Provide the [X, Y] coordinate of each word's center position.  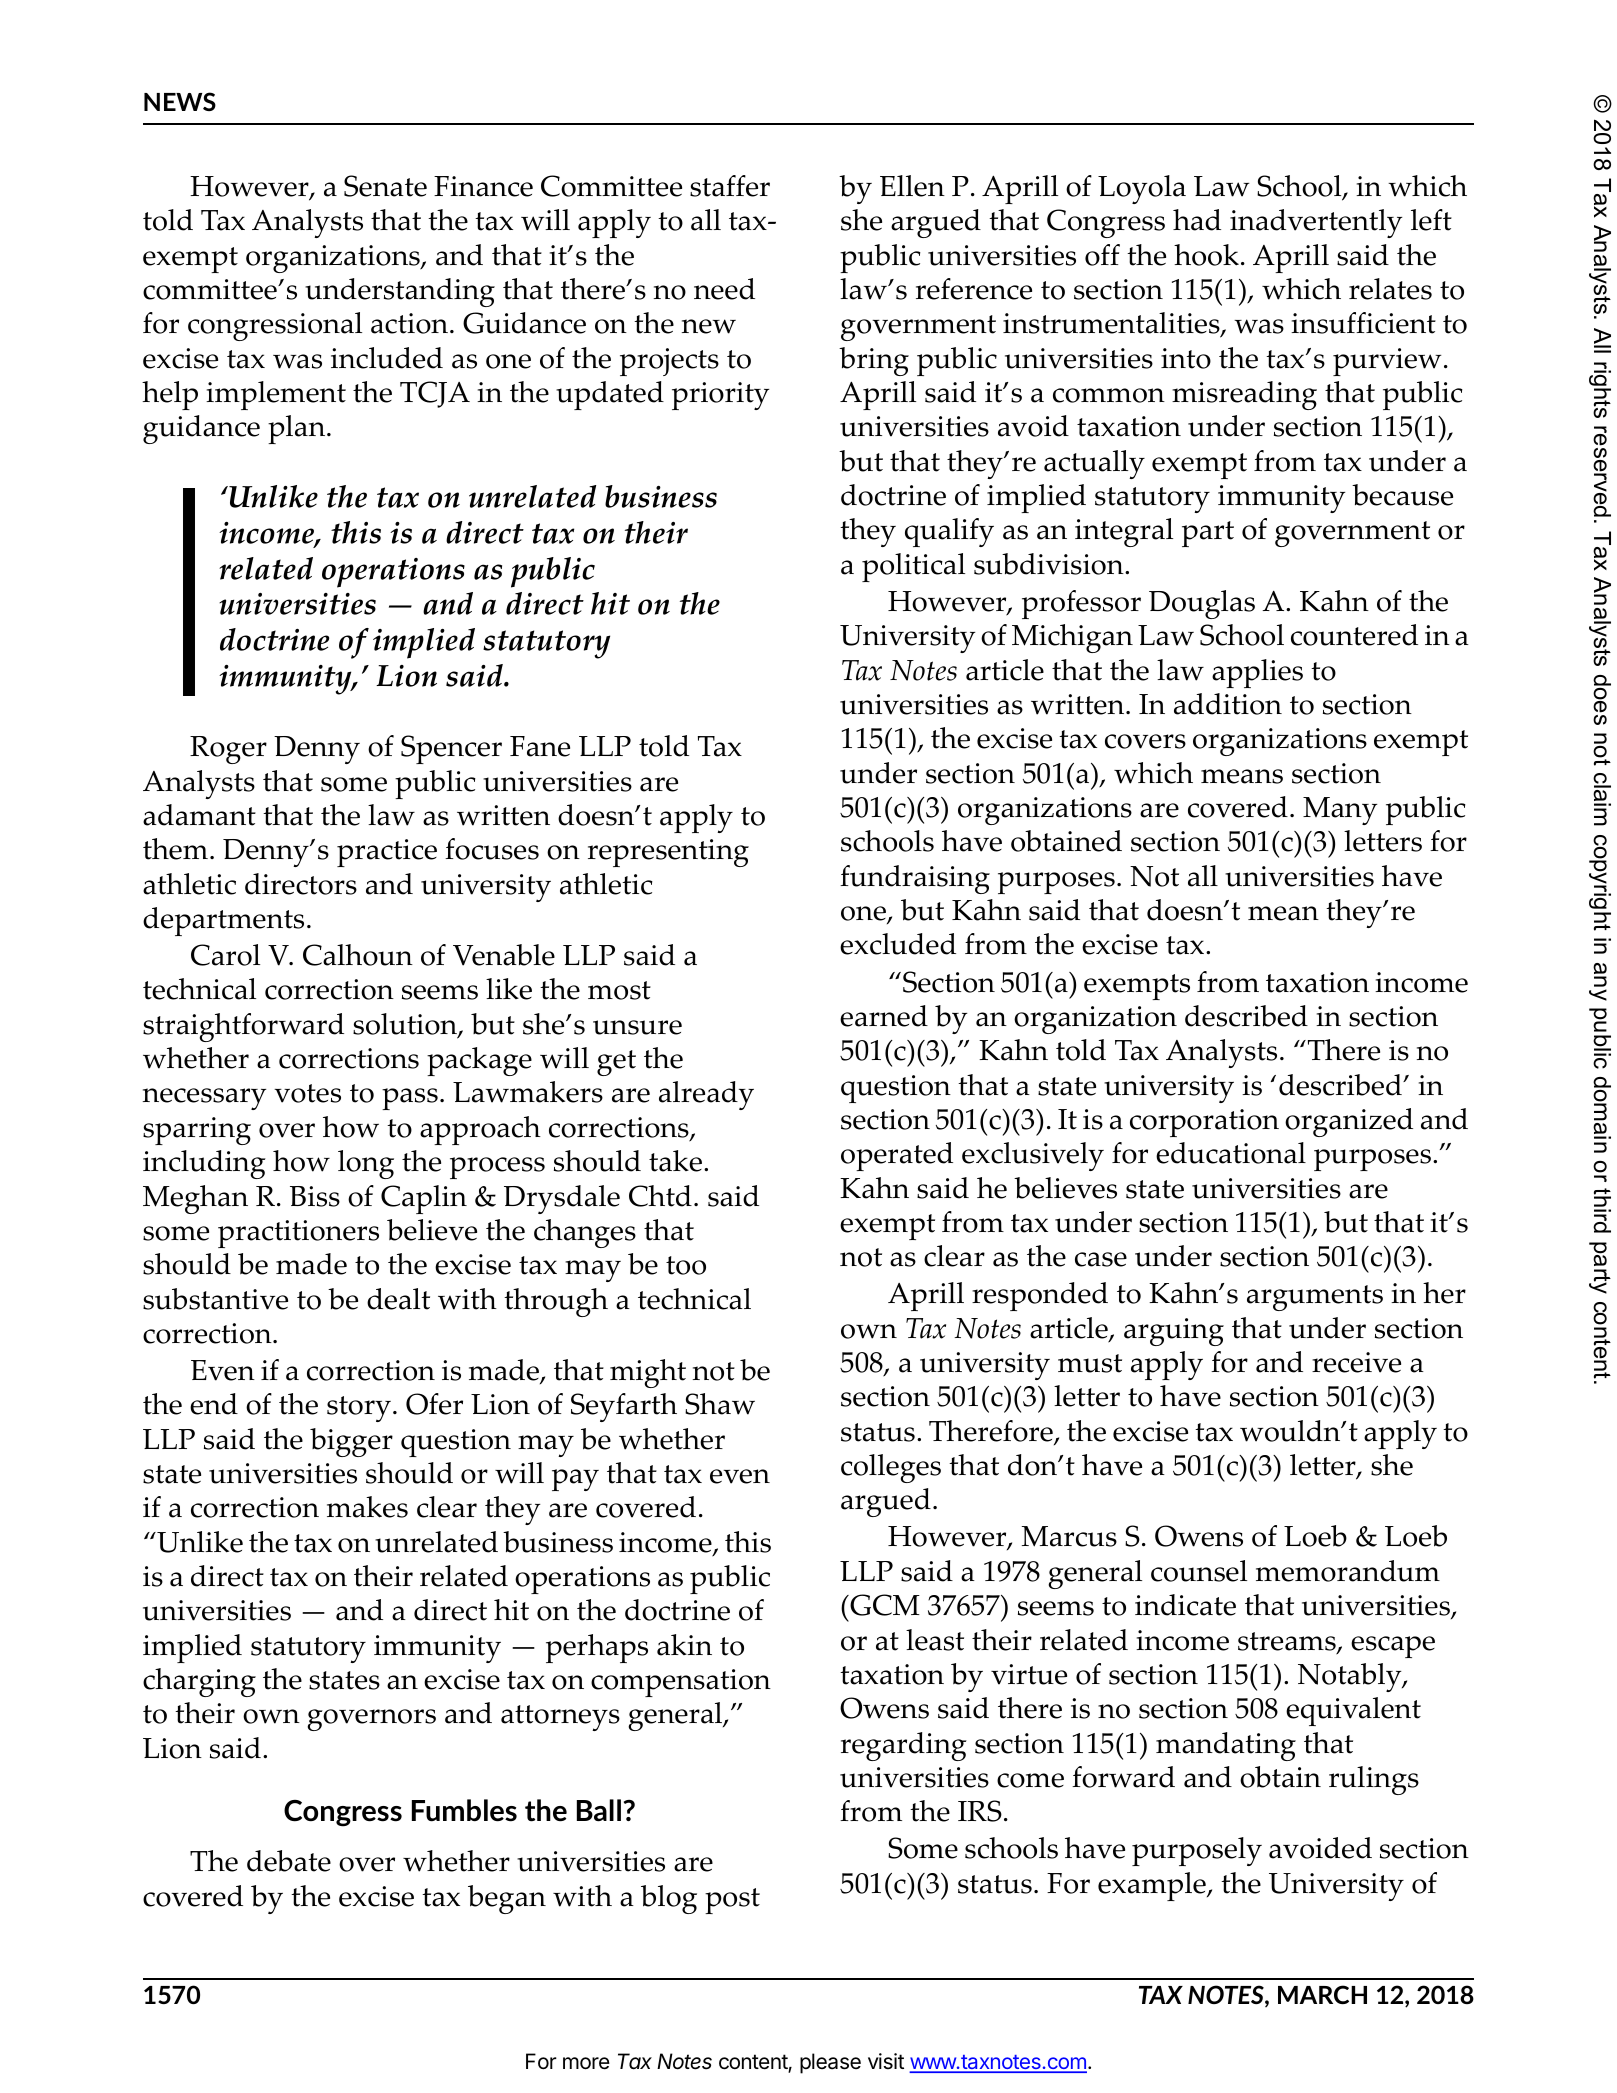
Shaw [720, 1404]
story [359, 1409]
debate [289, 1861]
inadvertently [1316, 223]
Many [1340, 811]
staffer [730, 186]
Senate [385, 186]
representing [668, 853]
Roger [228, 750]
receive [1356, 1362]
